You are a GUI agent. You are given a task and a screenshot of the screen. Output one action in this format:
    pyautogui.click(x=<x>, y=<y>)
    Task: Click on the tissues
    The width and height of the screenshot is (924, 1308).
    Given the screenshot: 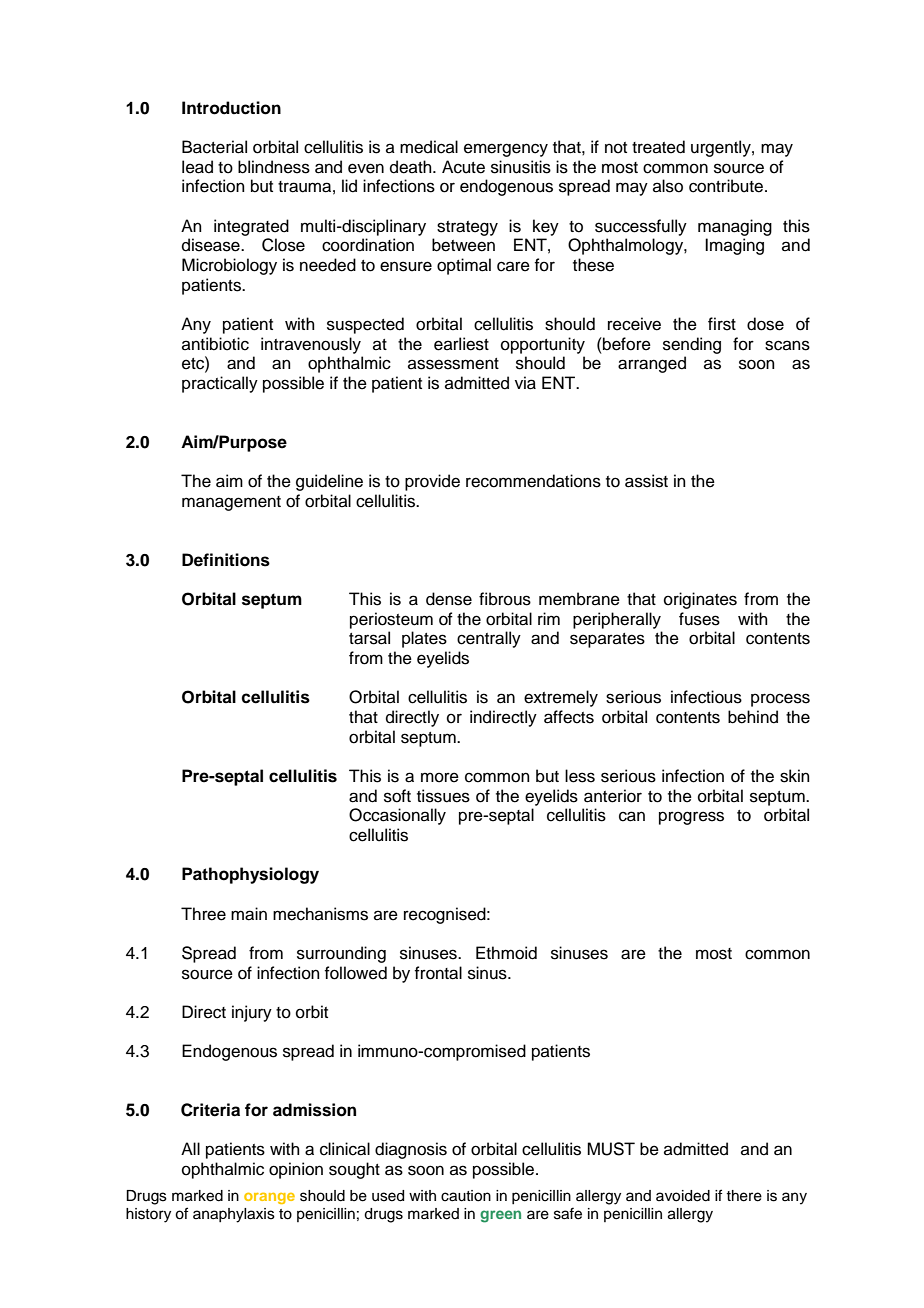 What is the action you would take?
    pyautogui.click(x=443, y=796)
